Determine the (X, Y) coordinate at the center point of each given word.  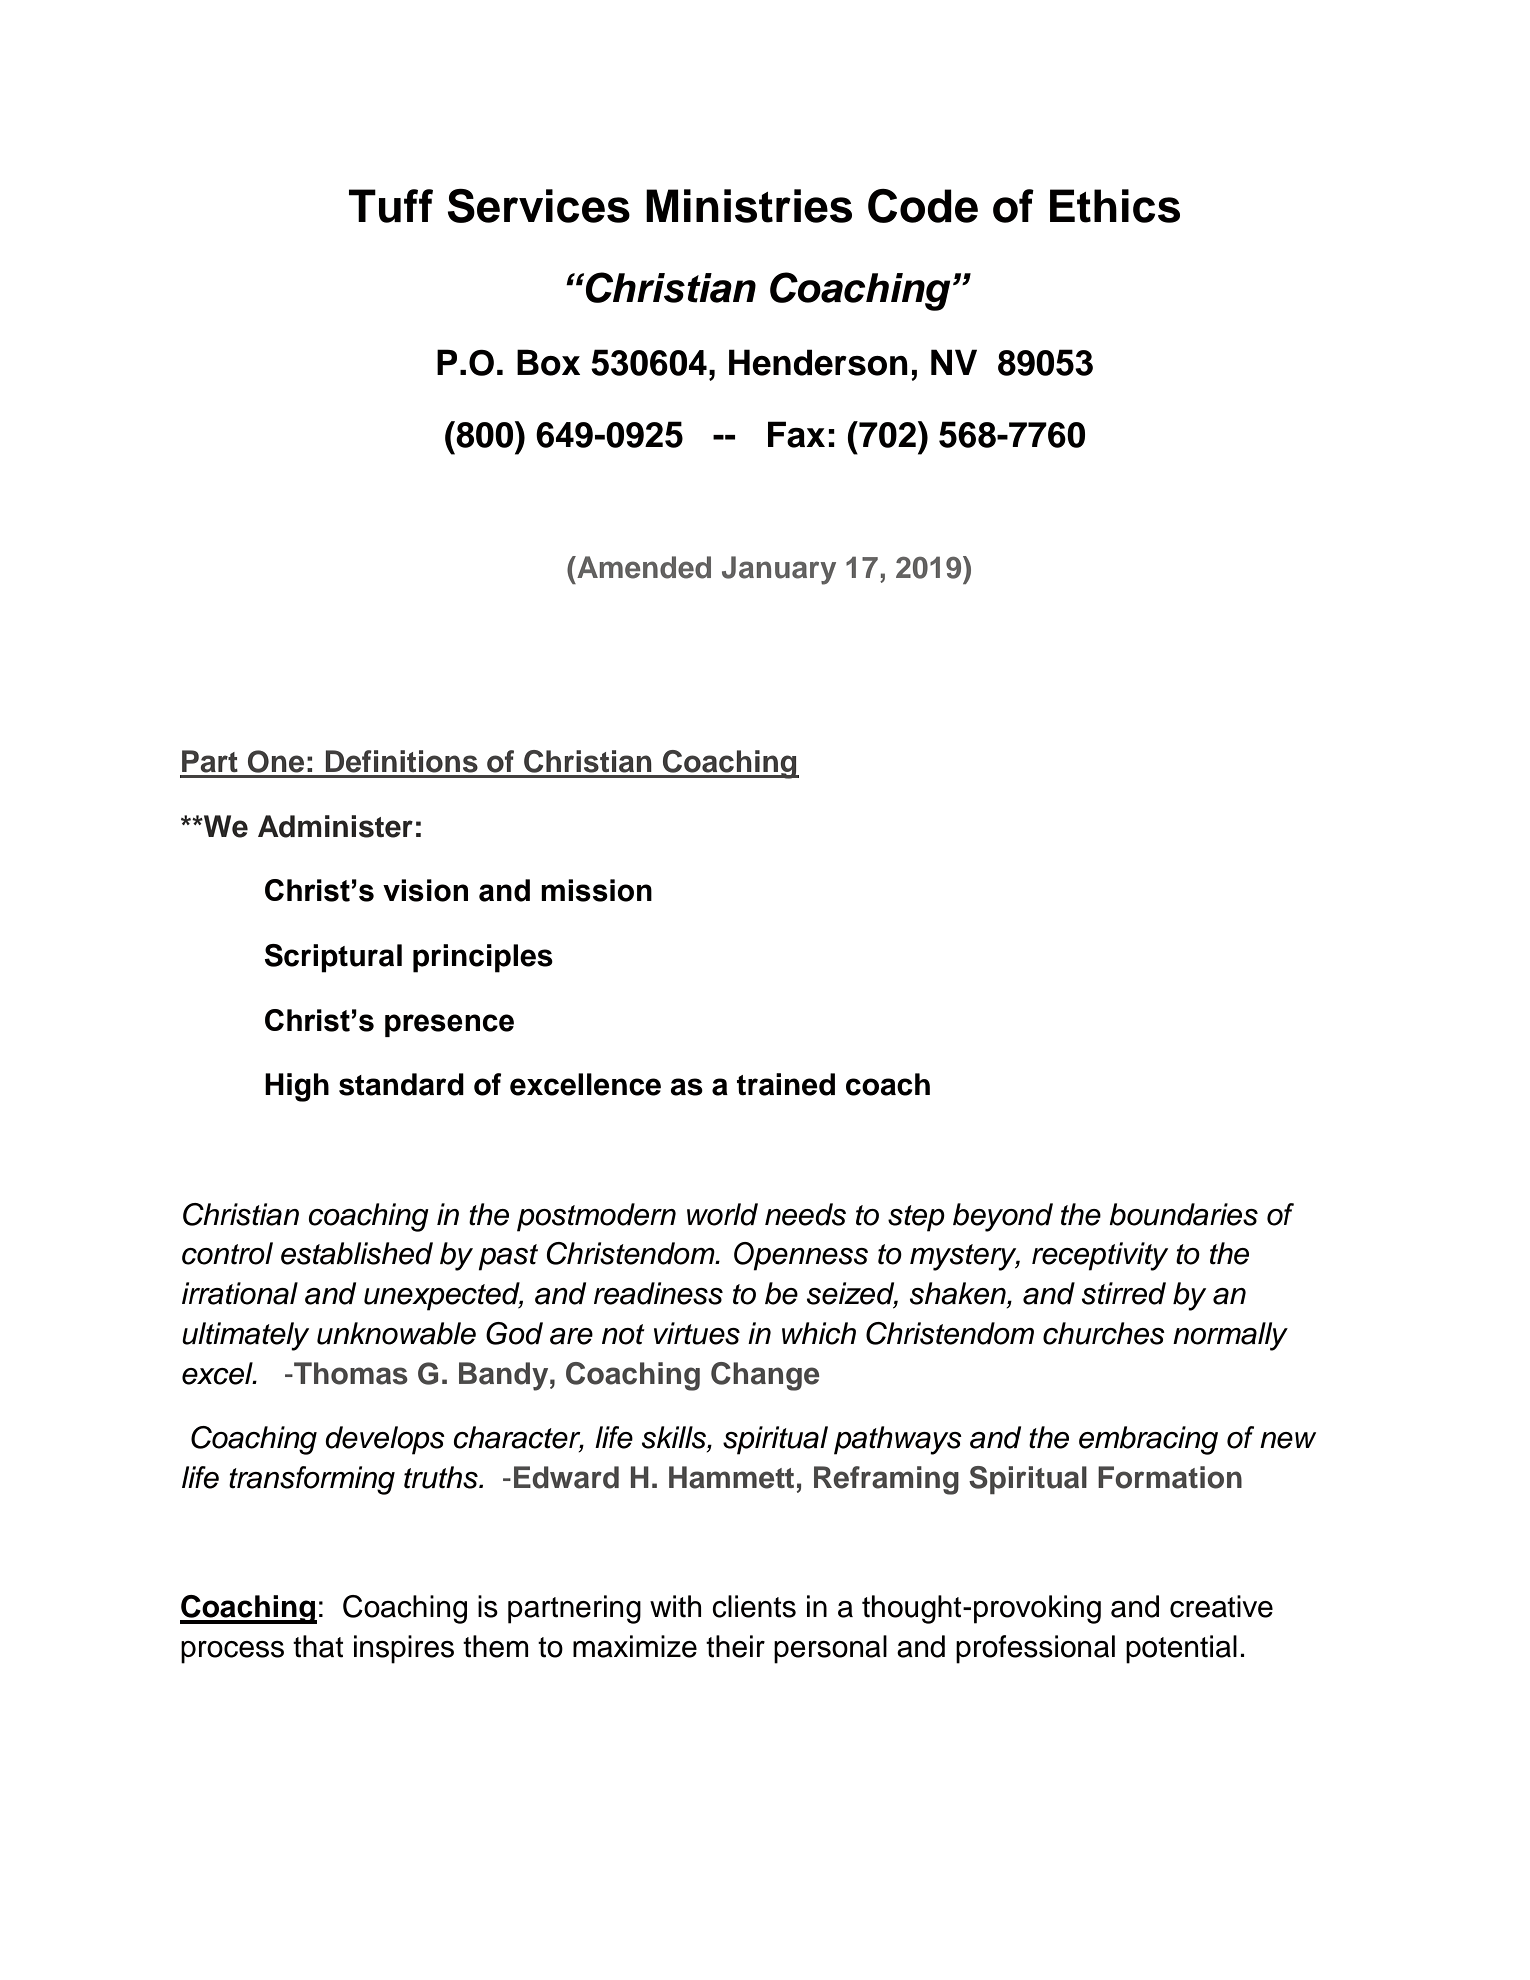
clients (754, 1606)
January (779, 570)
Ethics (1115, 206)
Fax (796, 434)
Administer (335, 826)
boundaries (1183, 1214)
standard (401, 1084)
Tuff (391, 206)
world (722, 1214)
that (318, 1646)
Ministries (749, 206)
